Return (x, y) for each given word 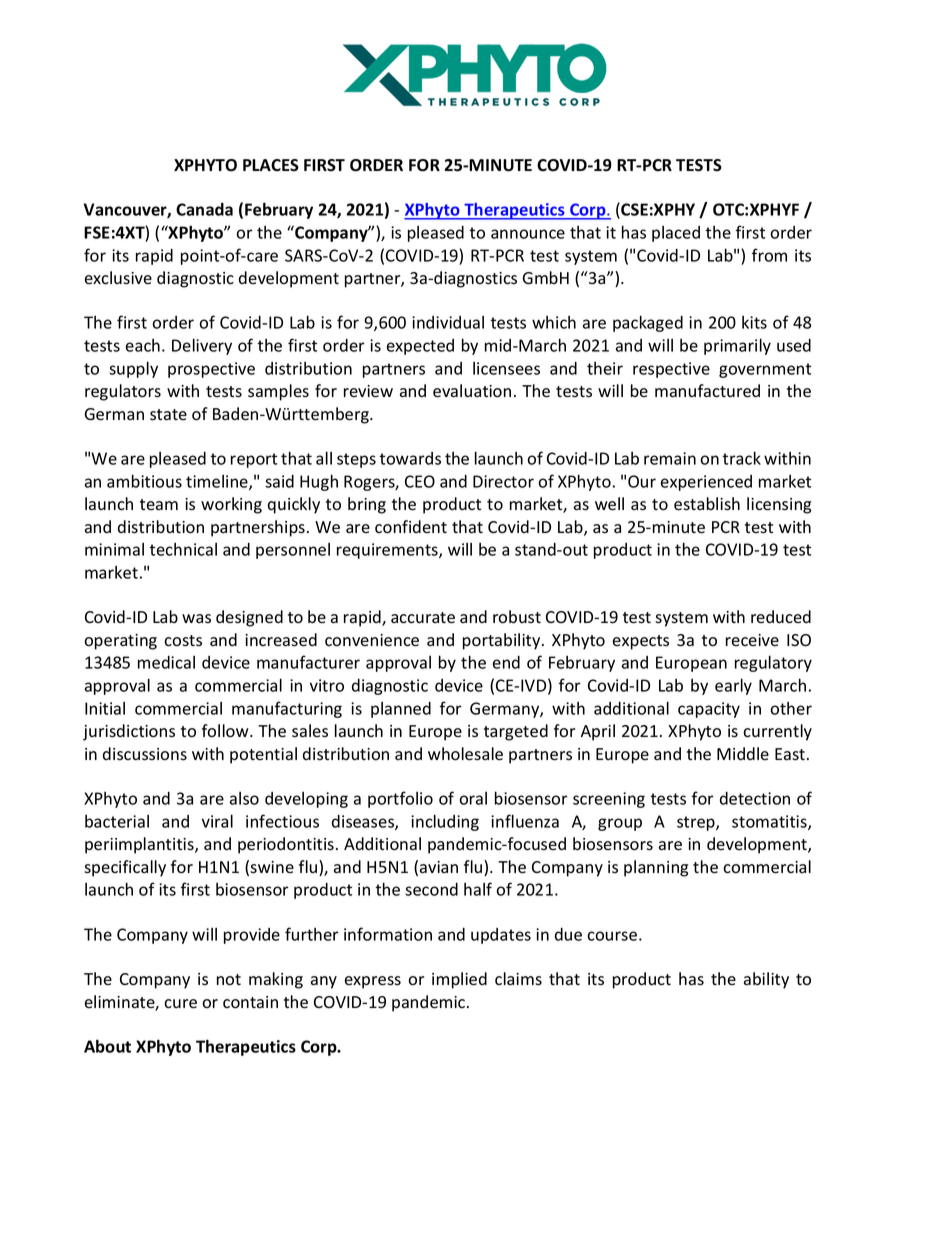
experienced (706, 483)
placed (676, 234)
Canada (204, 209)
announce (528, 234)
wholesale (465, 754)
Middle (743, 753)
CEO (420, 481)
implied (459, 980)
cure (180, 1004)
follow (226, 731)
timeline (218, 482)
